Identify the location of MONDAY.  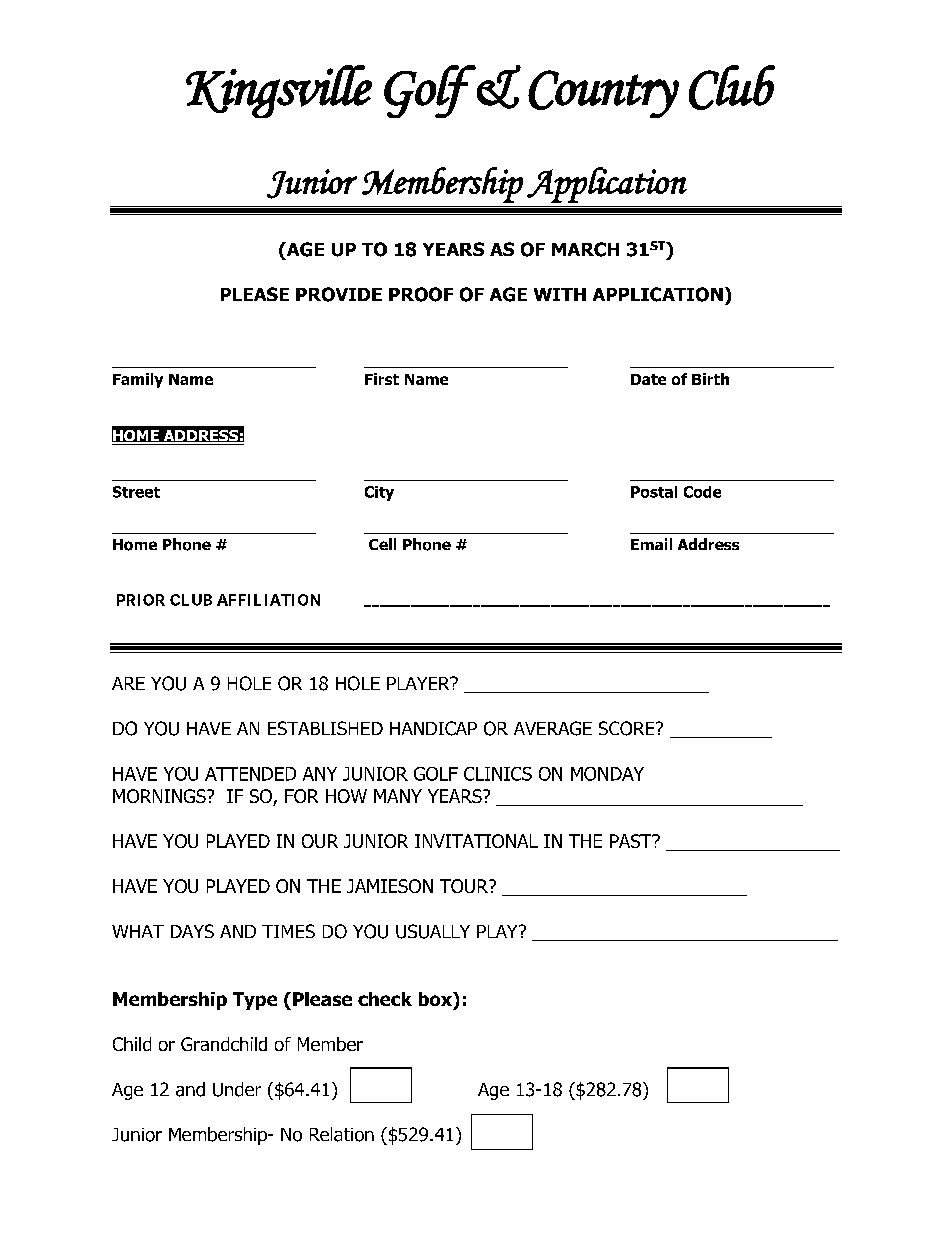
(607, 774).
